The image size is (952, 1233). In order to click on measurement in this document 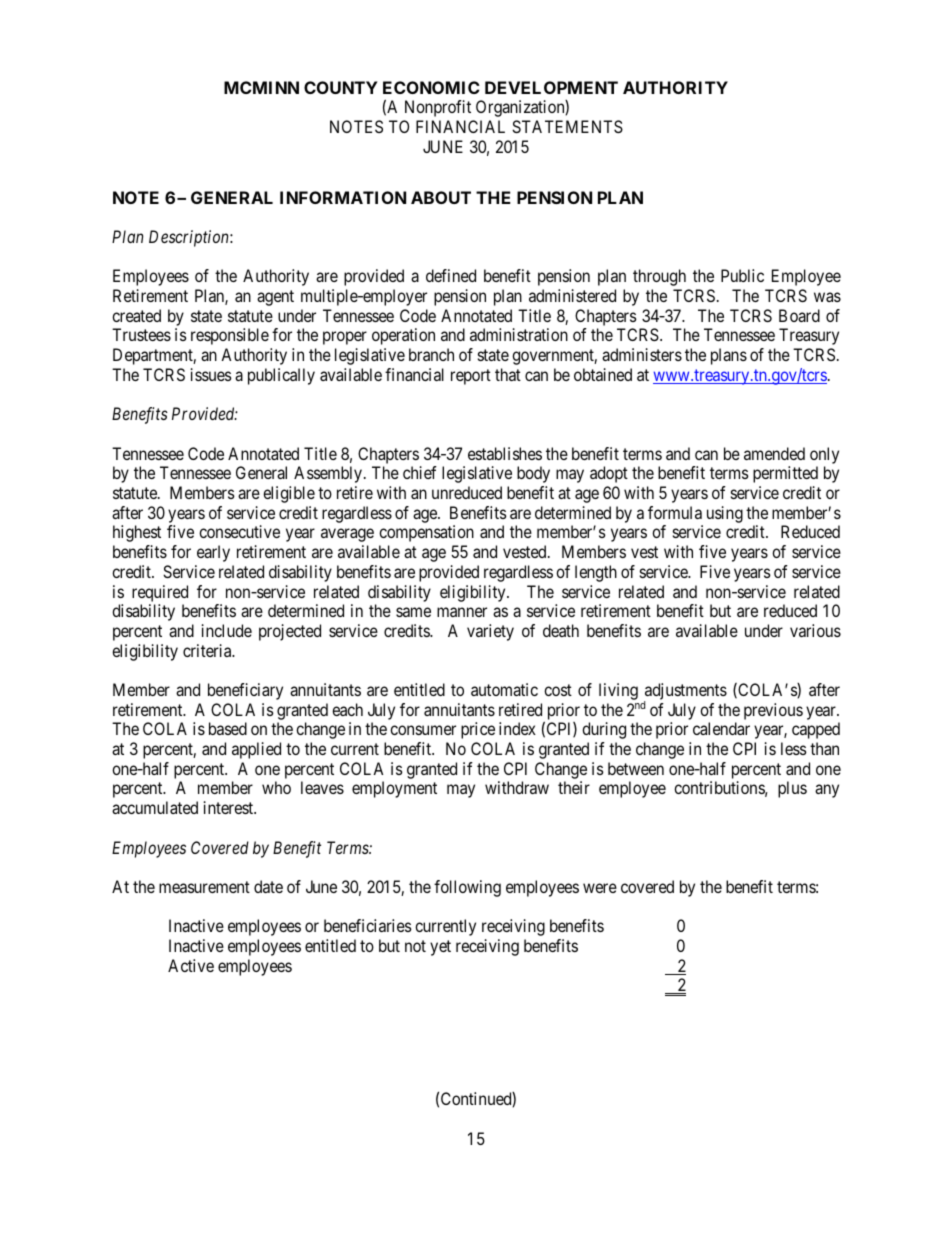, I will do `click(204, 887)`.
